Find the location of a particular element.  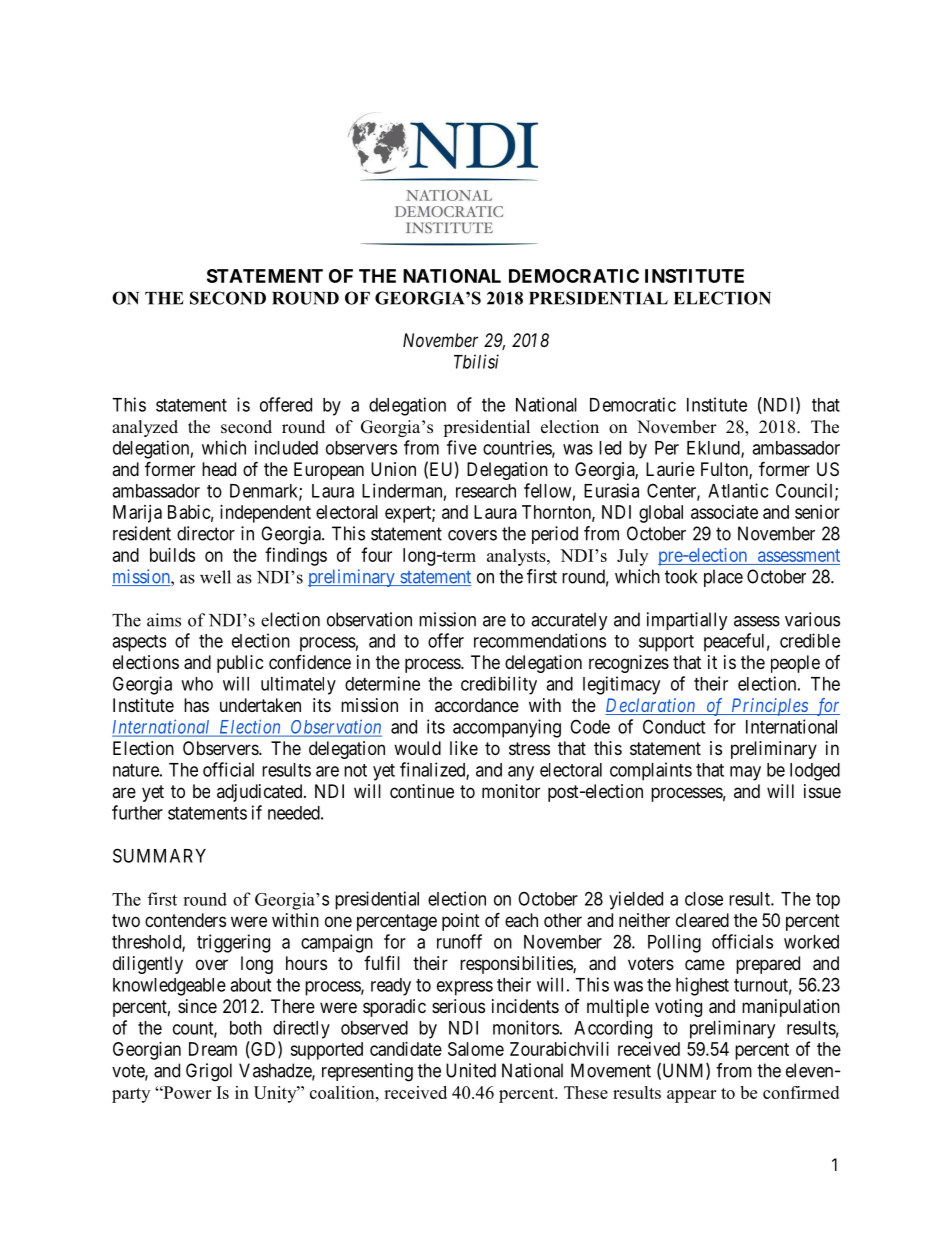

public is located at coordinates (240, 664).
